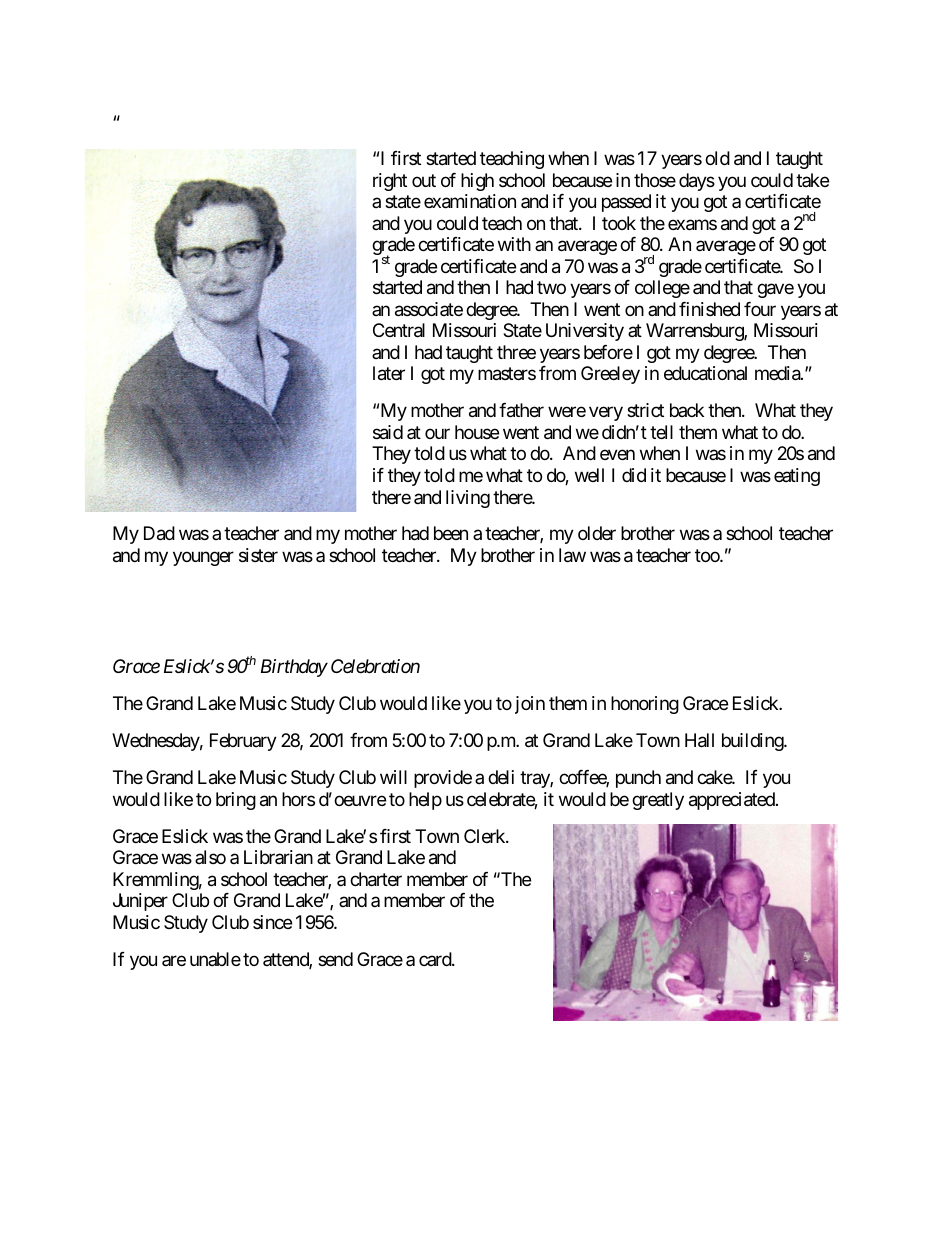 The width and height of the screenshot is (952, 1233). Describe the element at coordinates (597, 533) in the screenshot. I see `older` at that location.
